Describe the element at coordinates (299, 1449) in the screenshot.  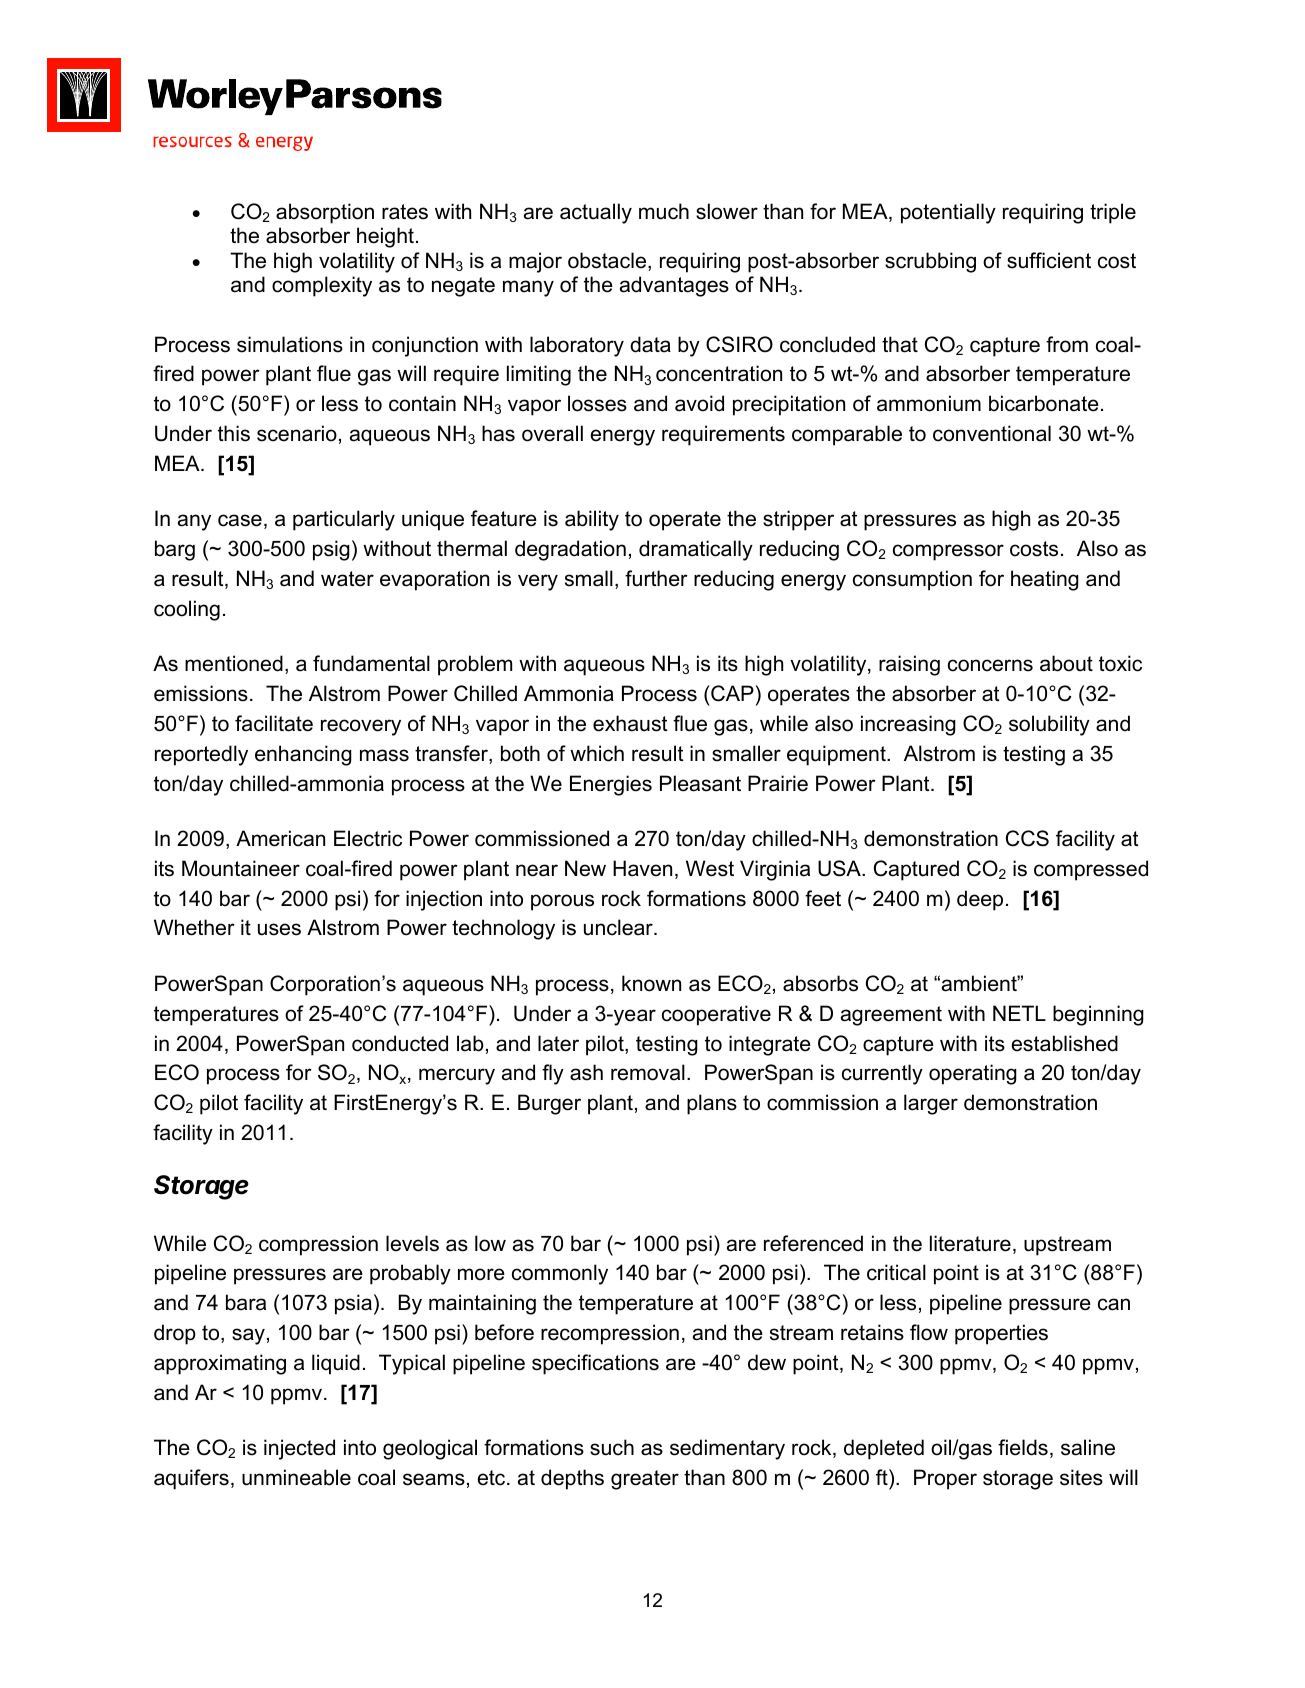
I see `injected` at that location.
